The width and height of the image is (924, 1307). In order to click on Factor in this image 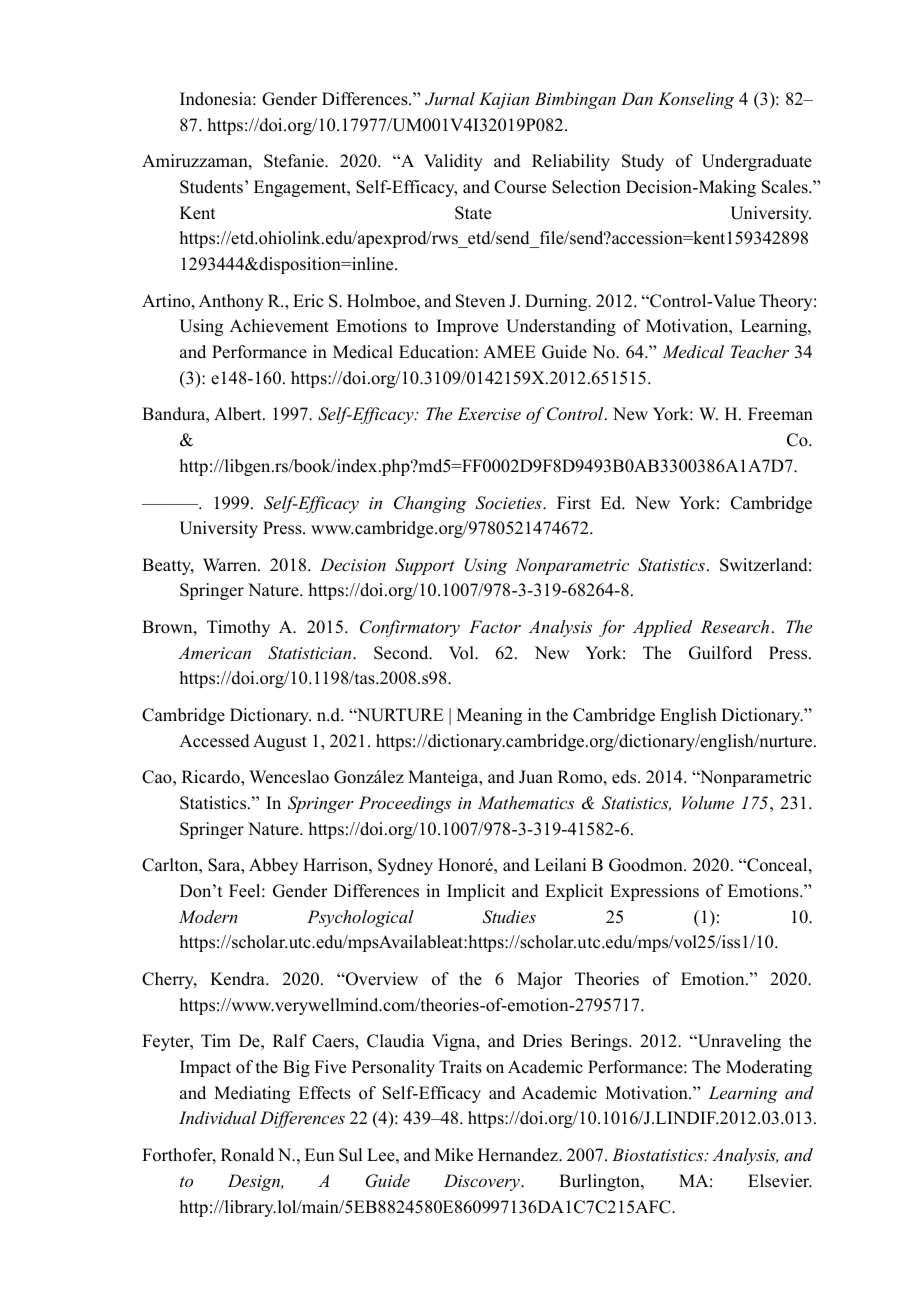, I will do `click(495, 626)`.
